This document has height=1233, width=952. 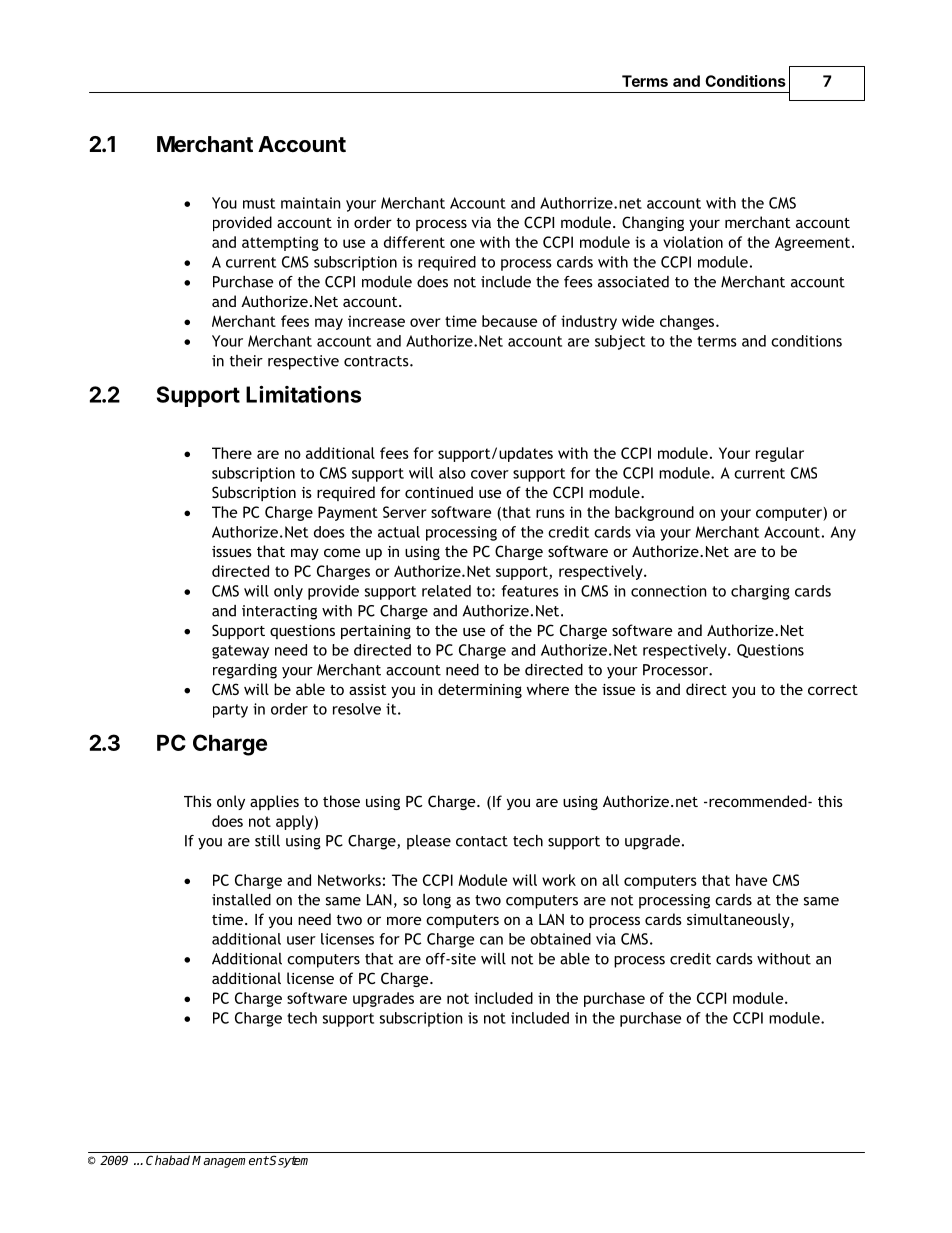 I want to click on have, so click(x=751, y=880).
